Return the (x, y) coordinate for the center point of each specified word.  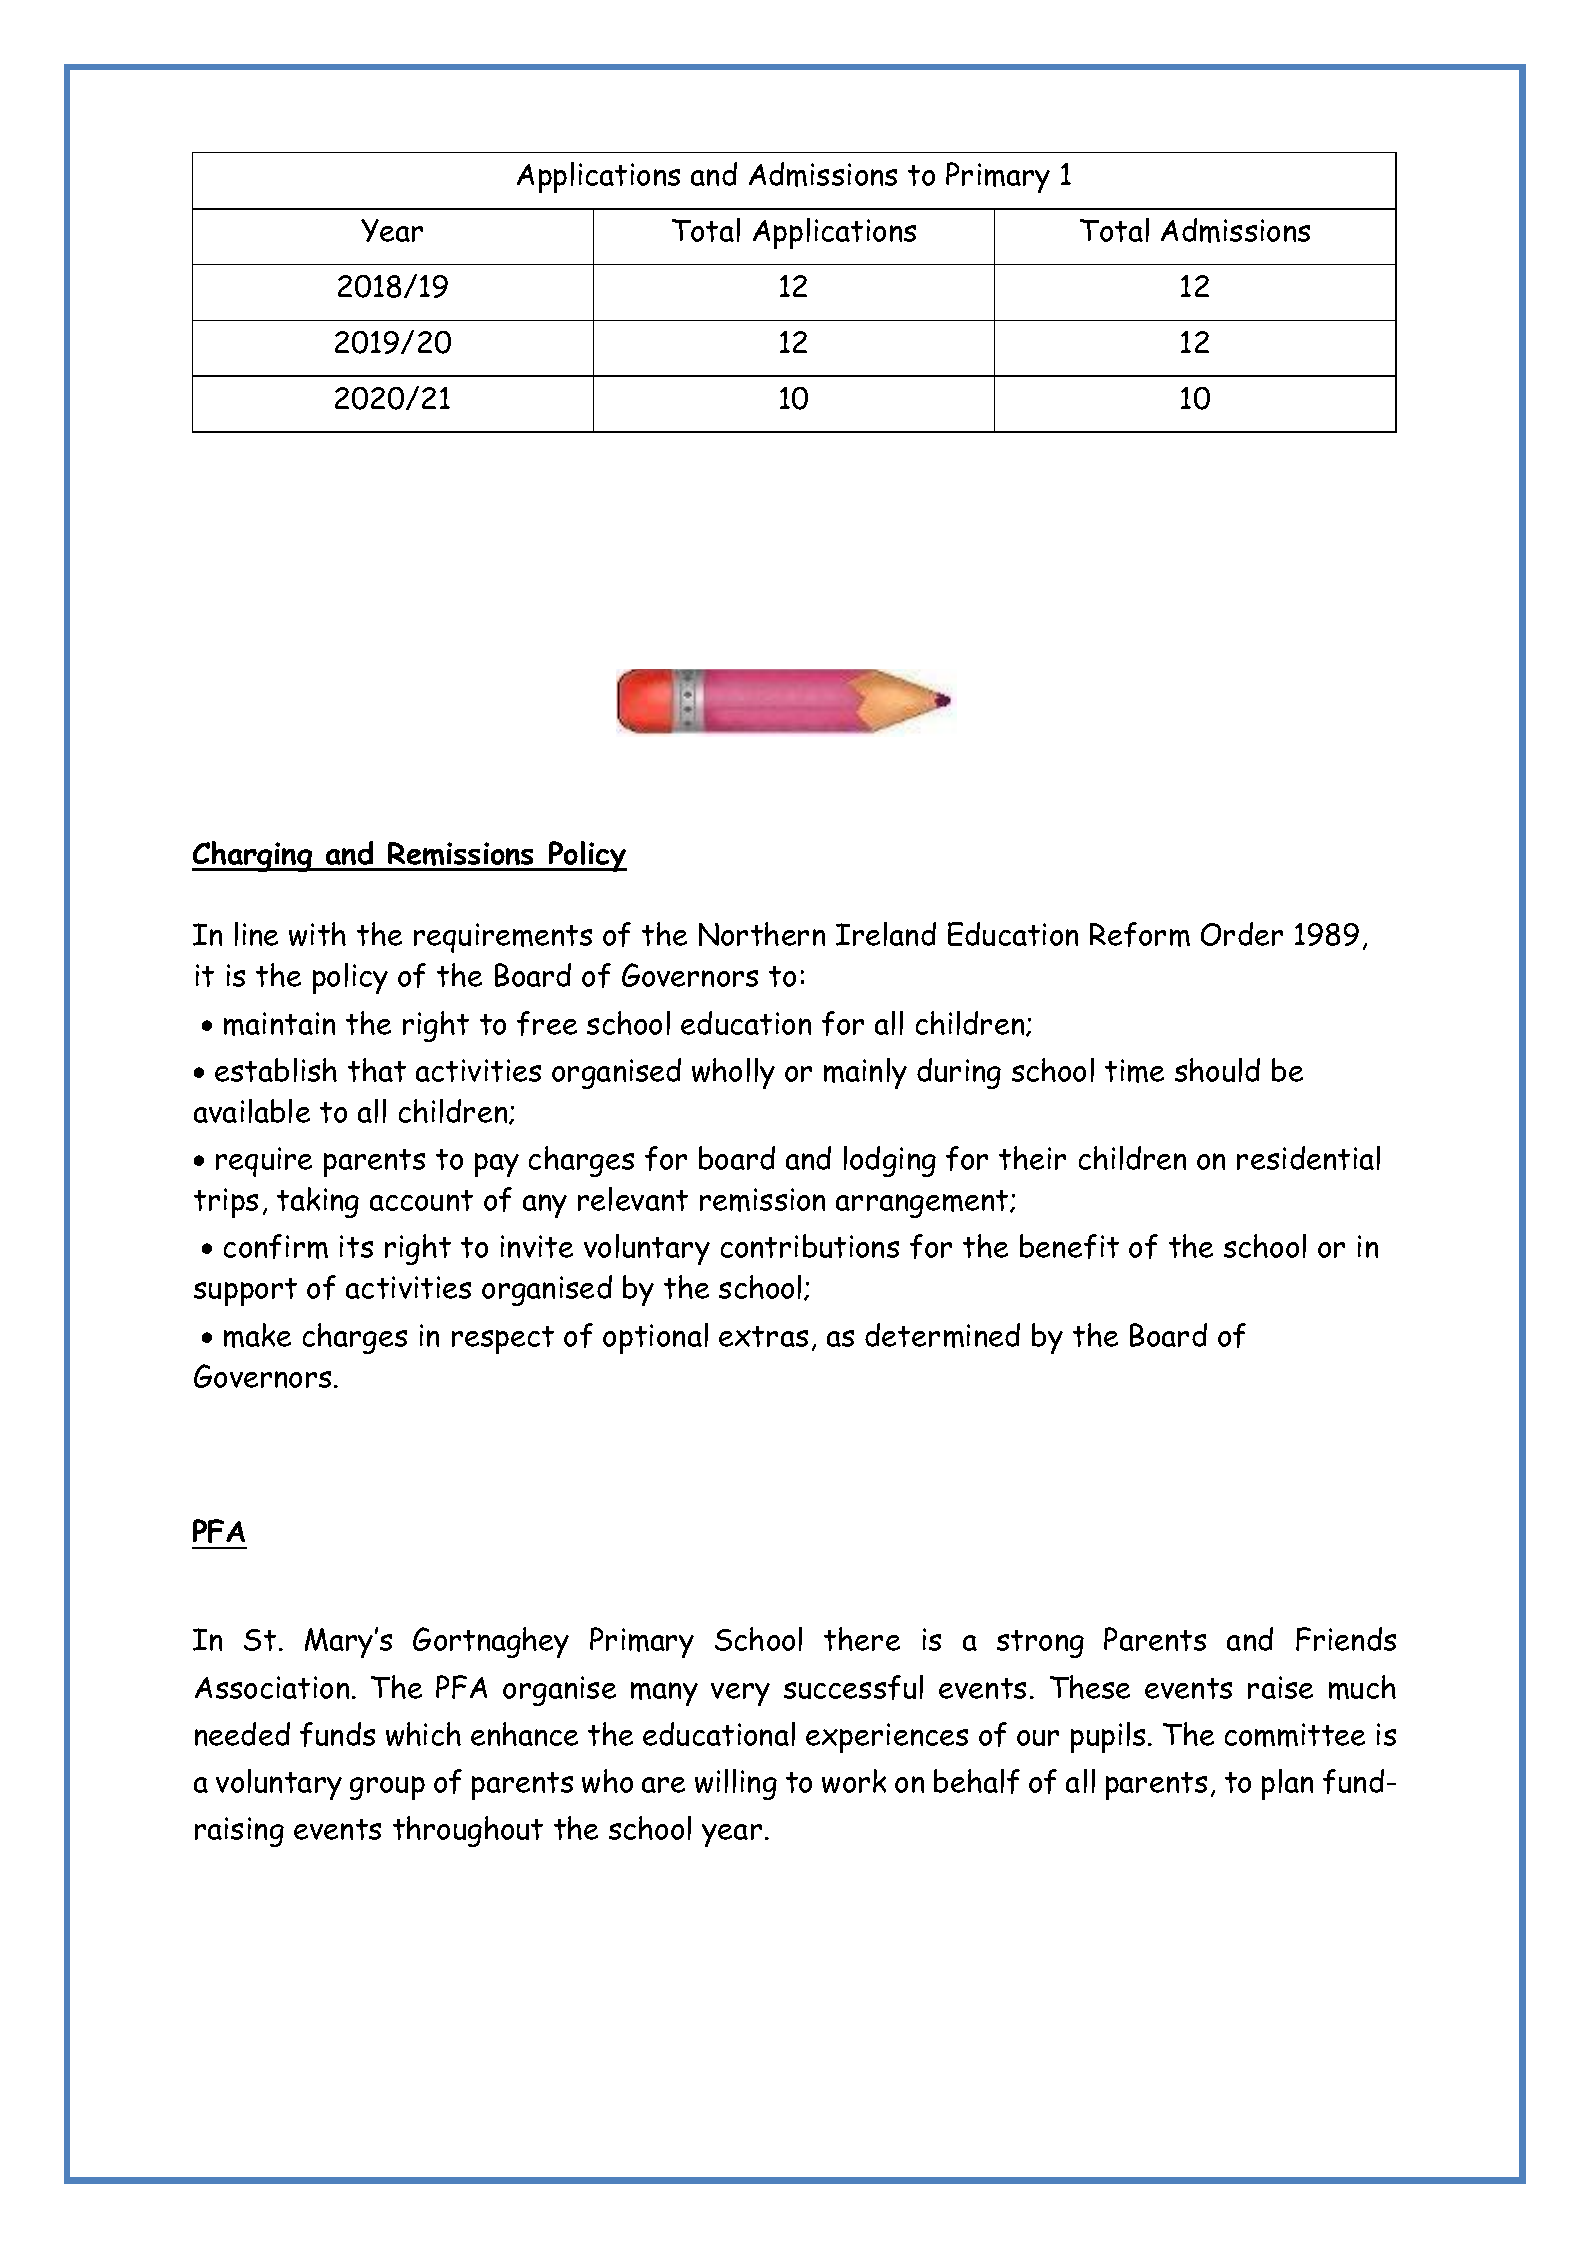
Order (1242, 934)
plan (1287, 1784)
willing (736, 1784)
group (387, 1788)
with (317, 934)
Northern (762, 934)
